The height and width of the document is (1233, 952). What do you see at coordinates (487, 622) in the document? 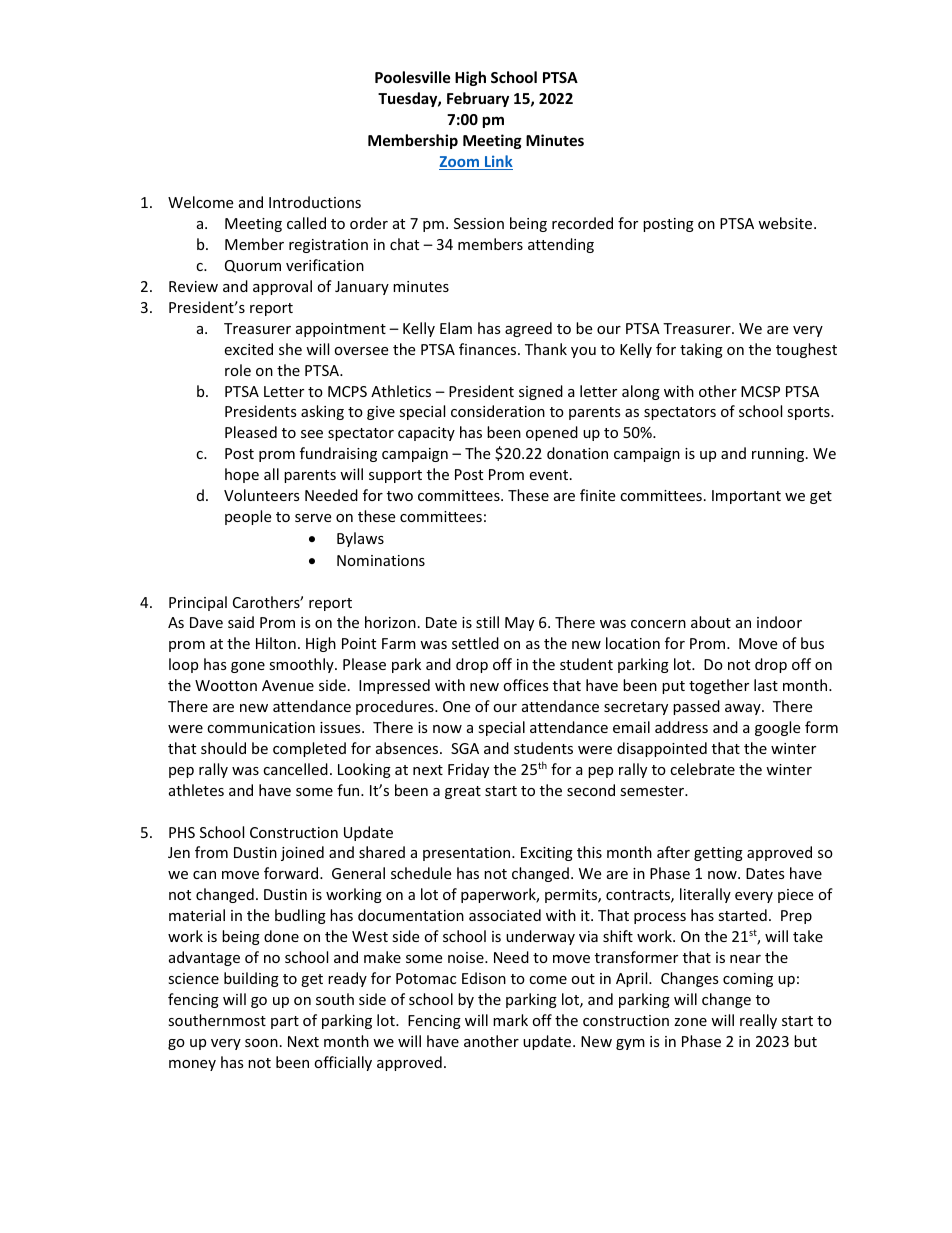
I see `still` at bounding box center [487, 622].
